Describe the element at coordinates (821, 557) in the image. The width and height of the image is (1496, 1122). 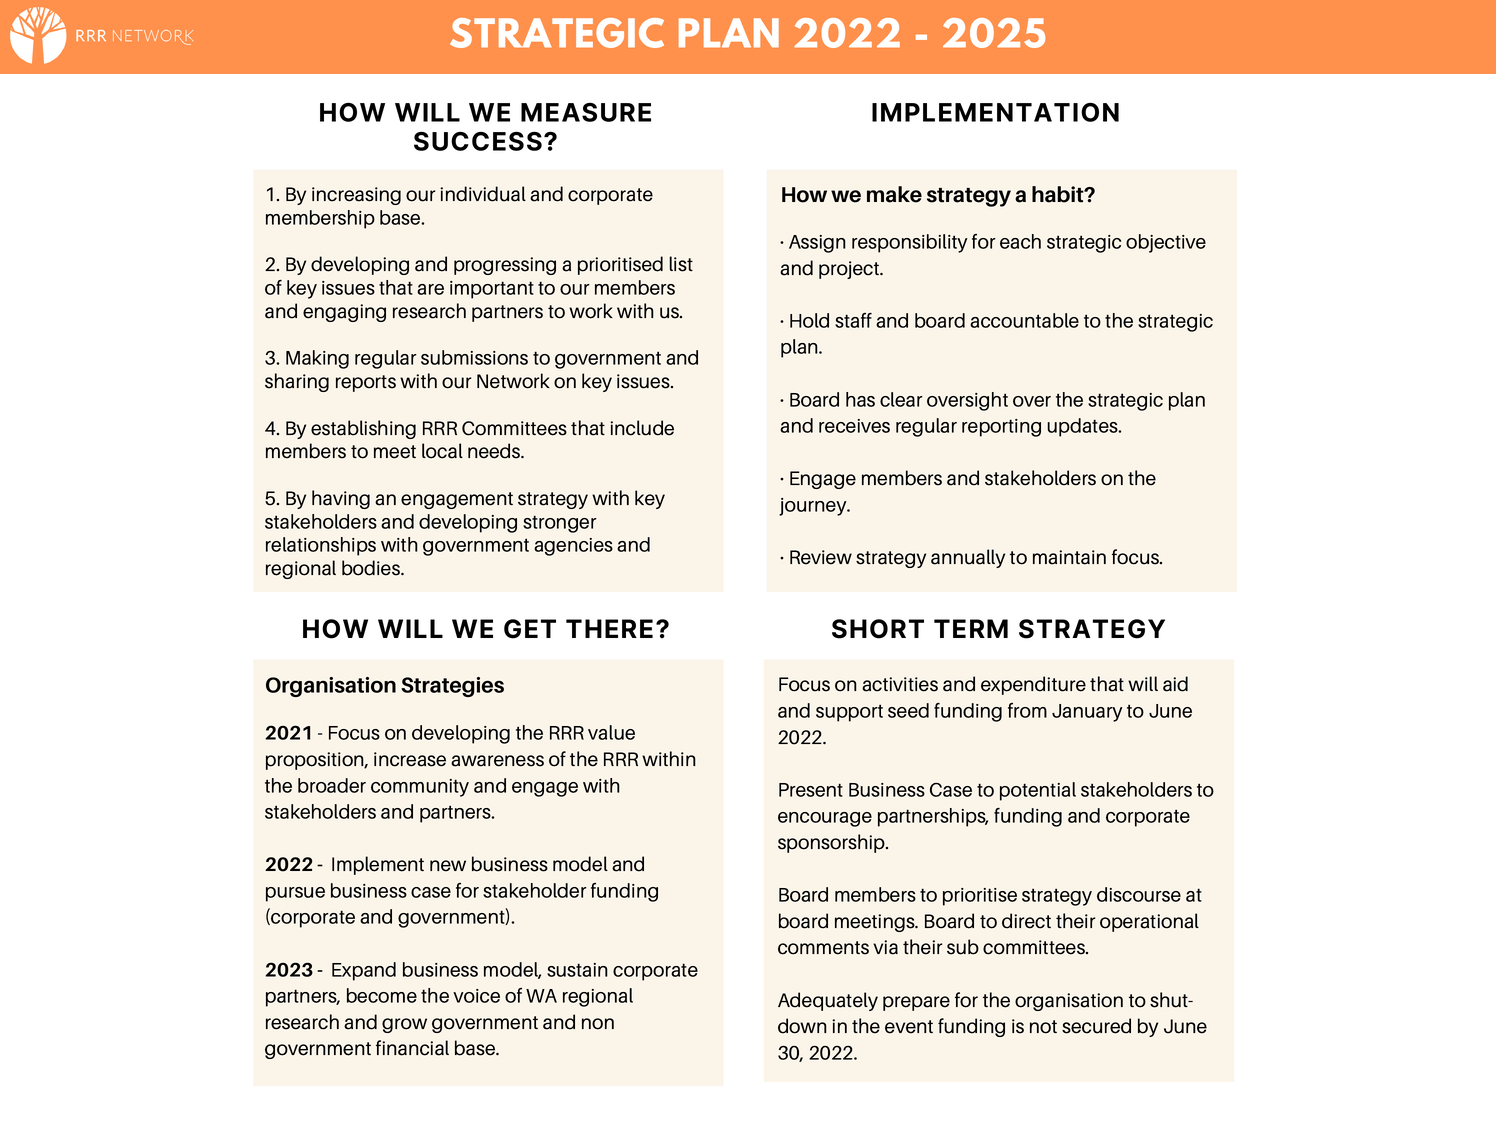
I see `Review` at that location.
